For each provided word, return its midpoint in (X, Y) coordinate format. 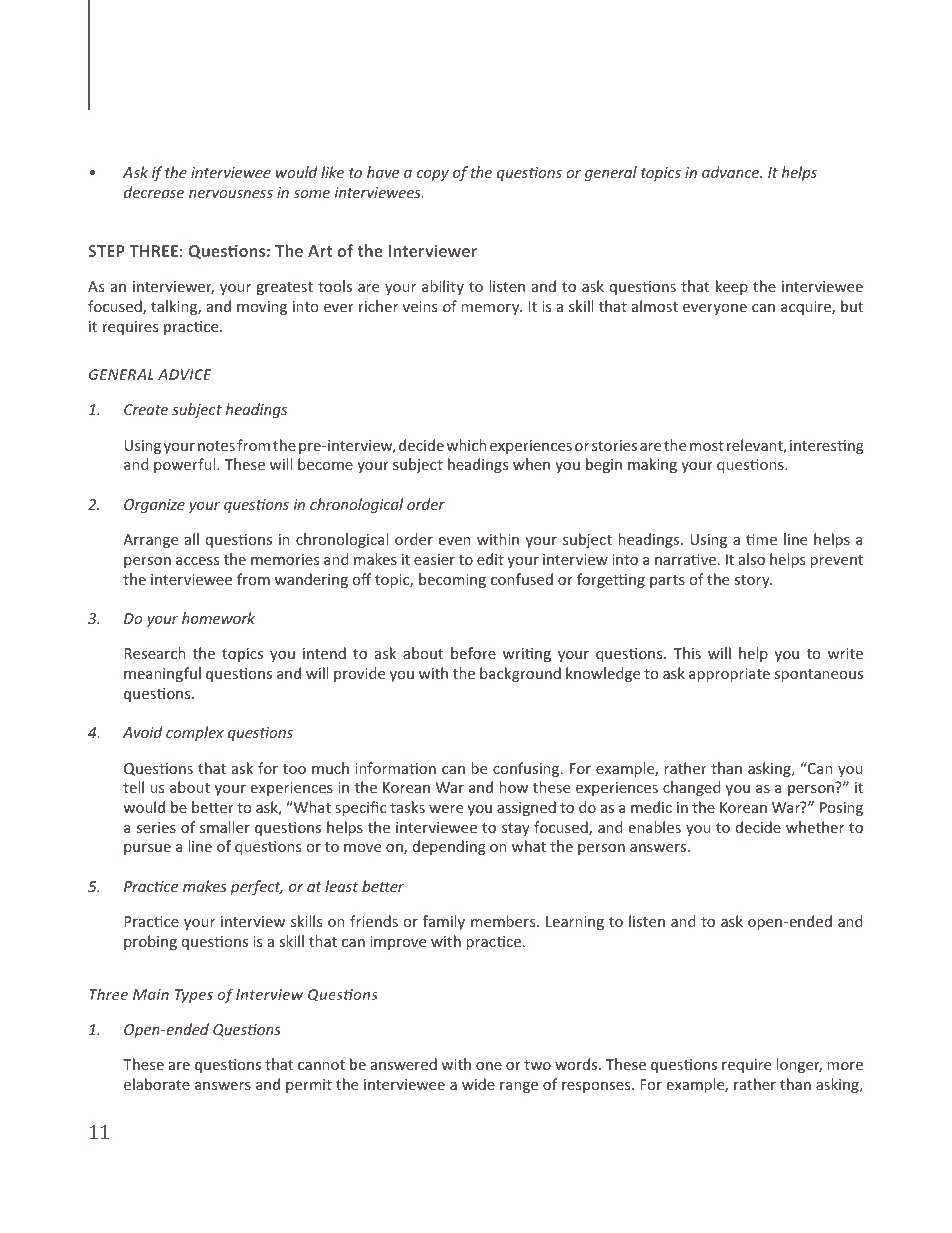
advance (732, 172)
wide (478, 1084)
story (753, 581)
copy (433, 175)
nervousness (231, 194)
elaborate (157, 1084)
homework (218, 618)
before (473, 653)
